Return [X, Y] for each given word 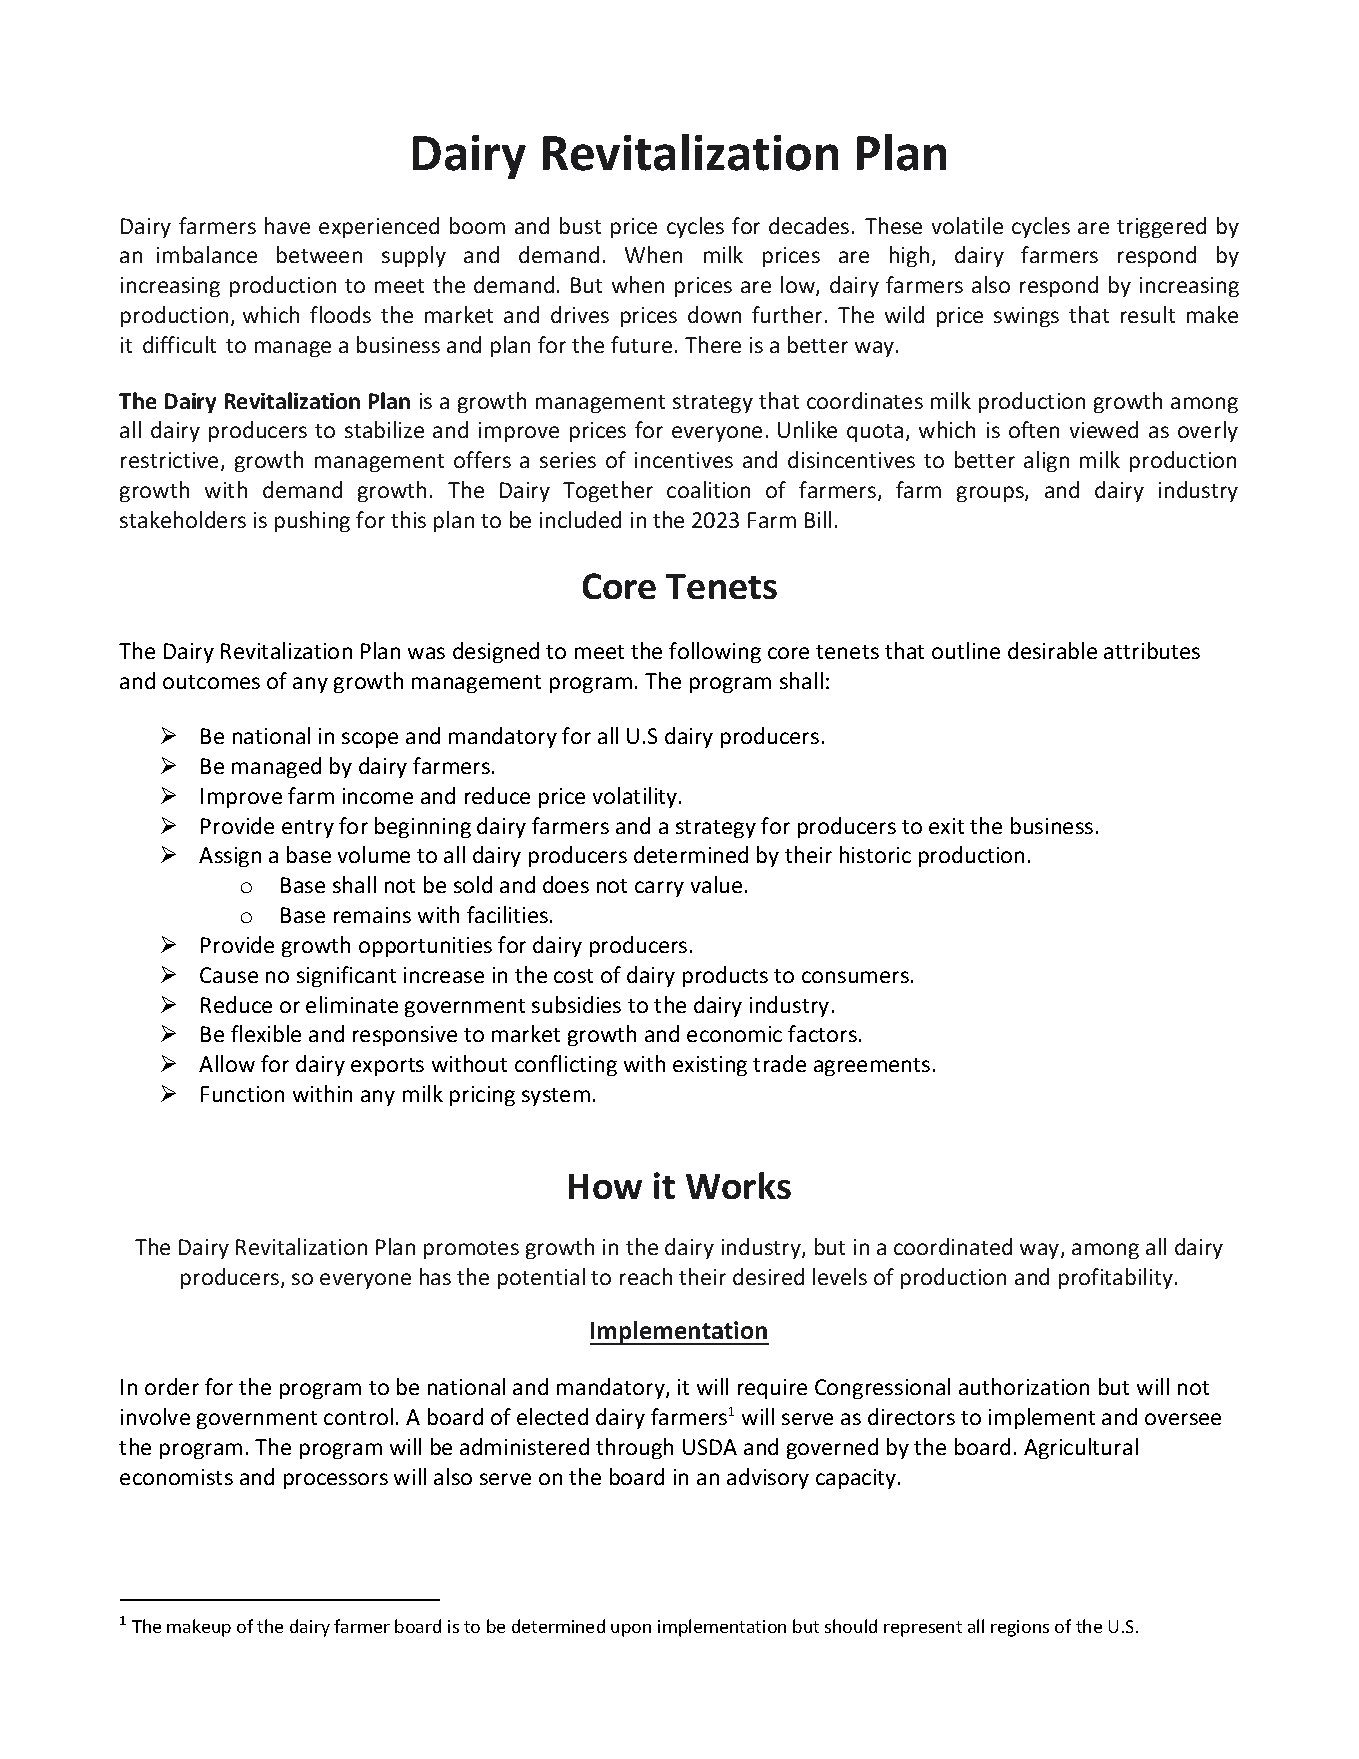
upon [631, 1630]
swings [1026, 317]
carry [659, 889]
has [435, 1276]
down [714, 314]
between [319, 254]
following [715, 652]
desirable [1052, 650]
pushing [312, 521]
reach [646, 1276]
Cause [229, 975]
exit [946, 826]
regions [1020, 1628]
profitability [1116, 1278]
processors [336, 1481]
